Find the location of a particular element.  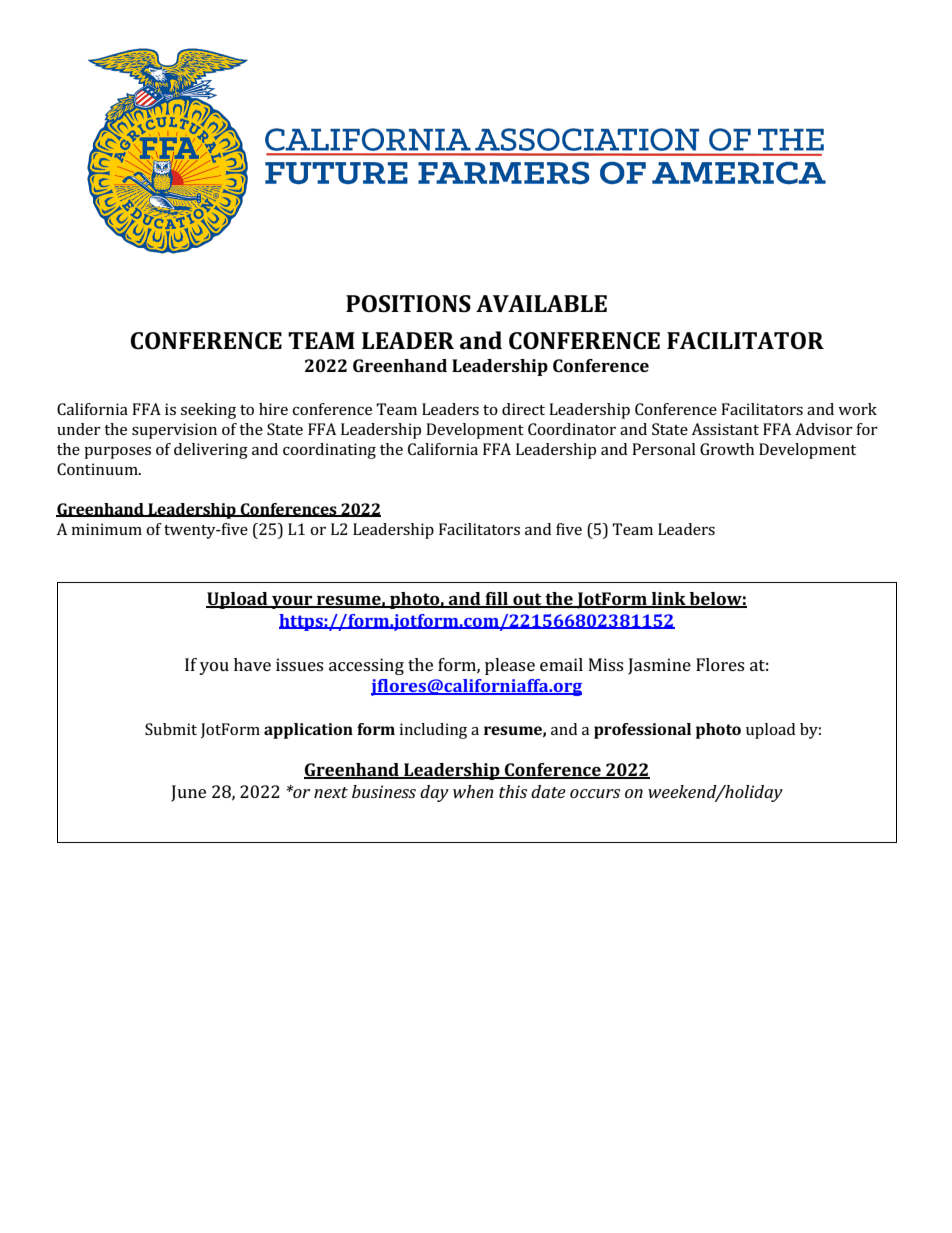

POSITIONS is located at coordinates (408, 304).
